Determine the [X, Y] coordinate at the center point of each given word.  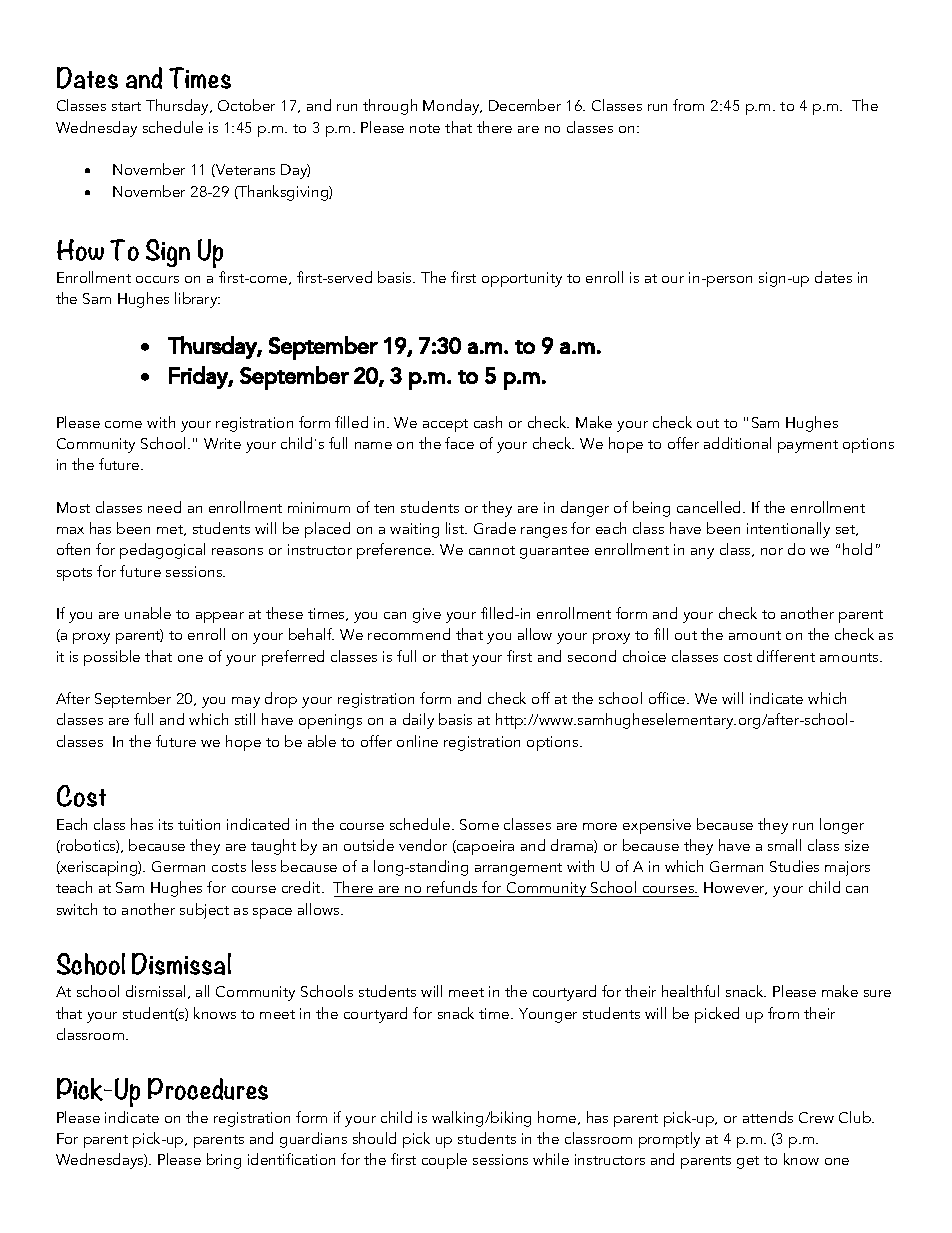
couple [444, 1161]
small [784, 845]
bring [224, 1161]
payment [808, 446]
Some [479, 824]
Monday [452, 107]
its [166, 824]
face [459, 443]
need [164, 507]
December [525, 105]
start [126, 106]
